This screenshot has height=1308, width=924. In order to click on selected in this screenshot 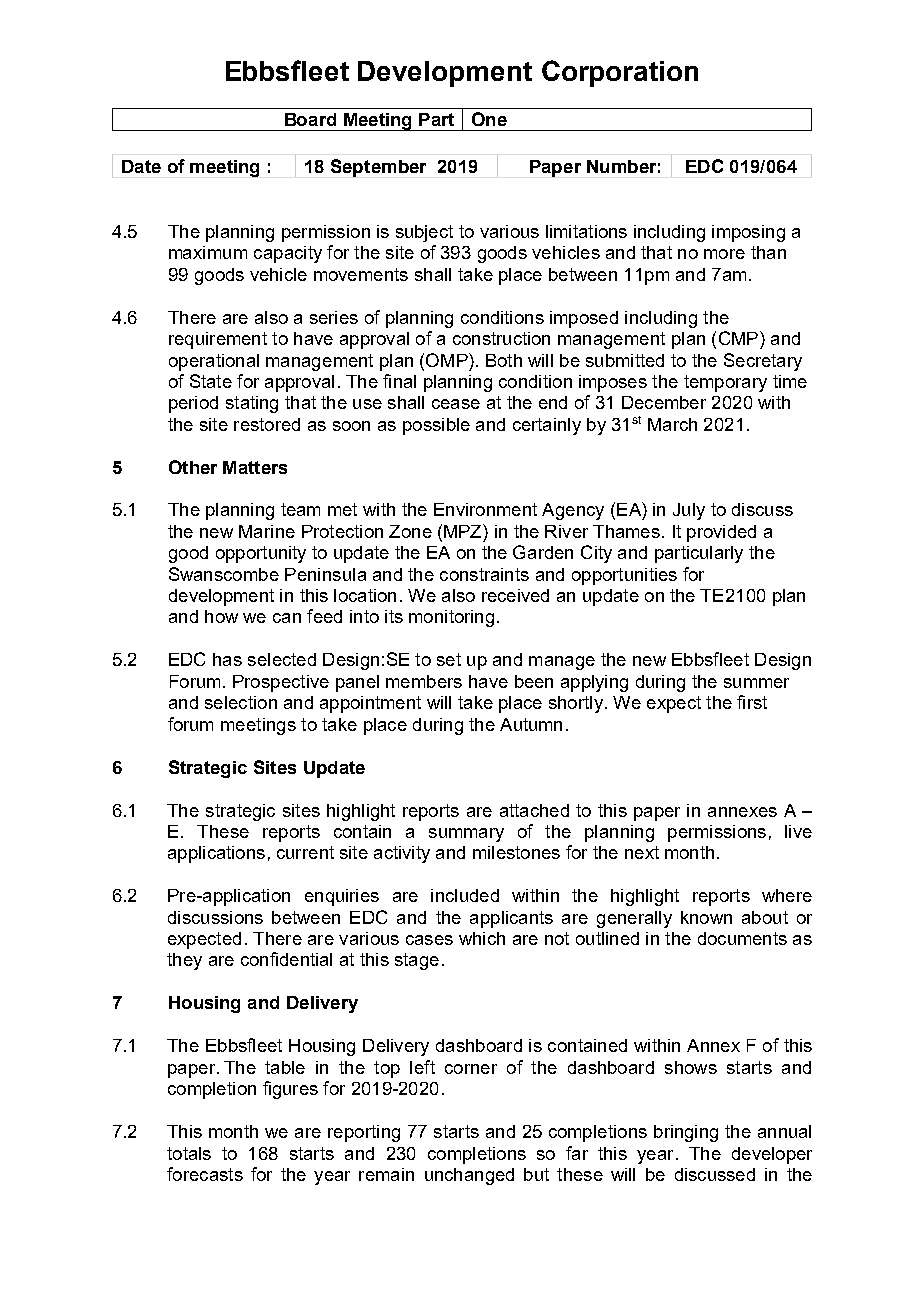, I will do `click(282, 659)`.
